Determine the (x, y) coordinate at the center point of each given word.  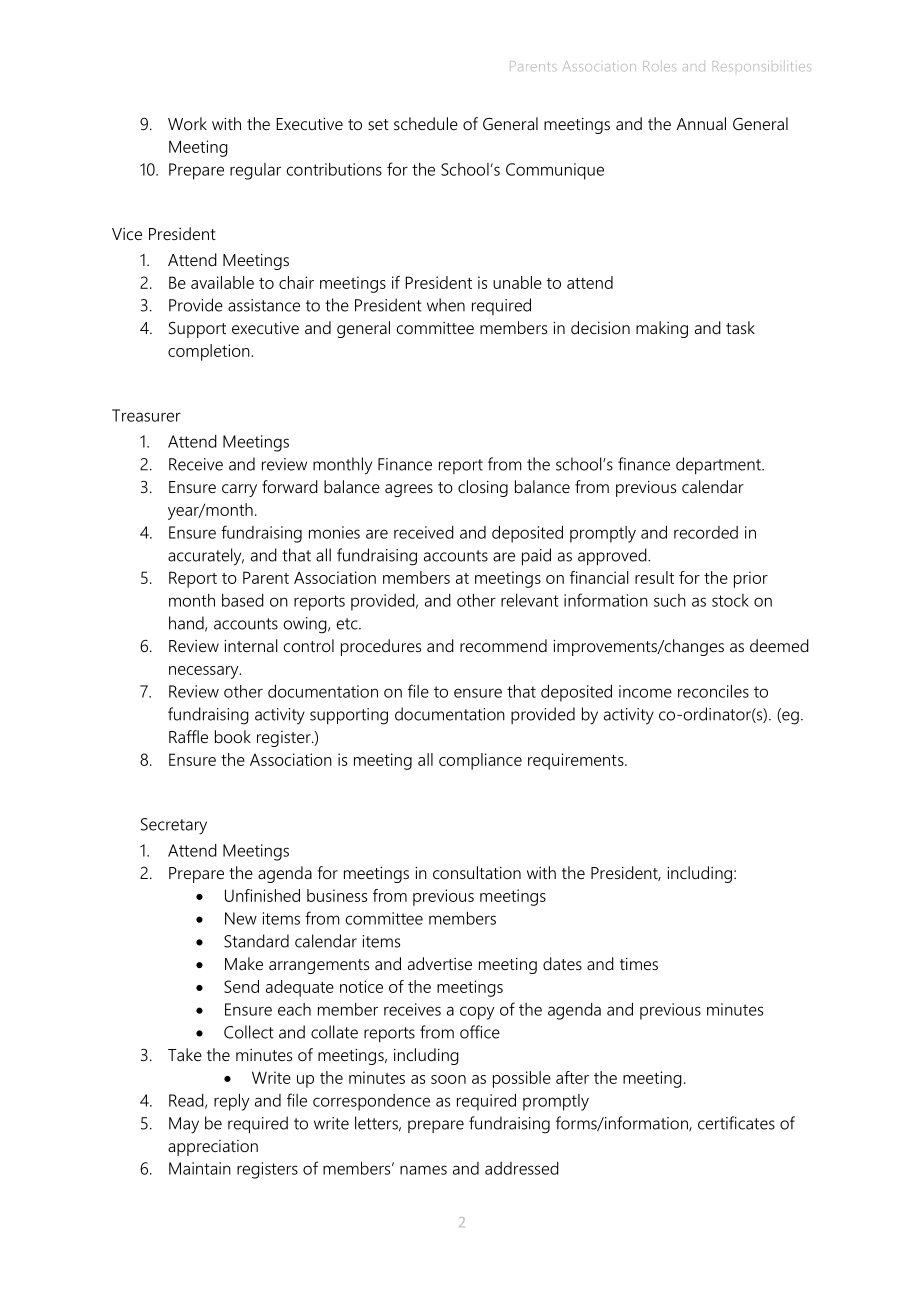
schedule (426, 123)
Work (187, 123)
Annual (701, 123)
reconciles (713, 691)
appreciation (213, 1148)
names (423, 1170)
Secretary (174, 826)
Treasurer (146, 415)
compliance (480, 761)
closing (483, 488)
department (719, 465)
